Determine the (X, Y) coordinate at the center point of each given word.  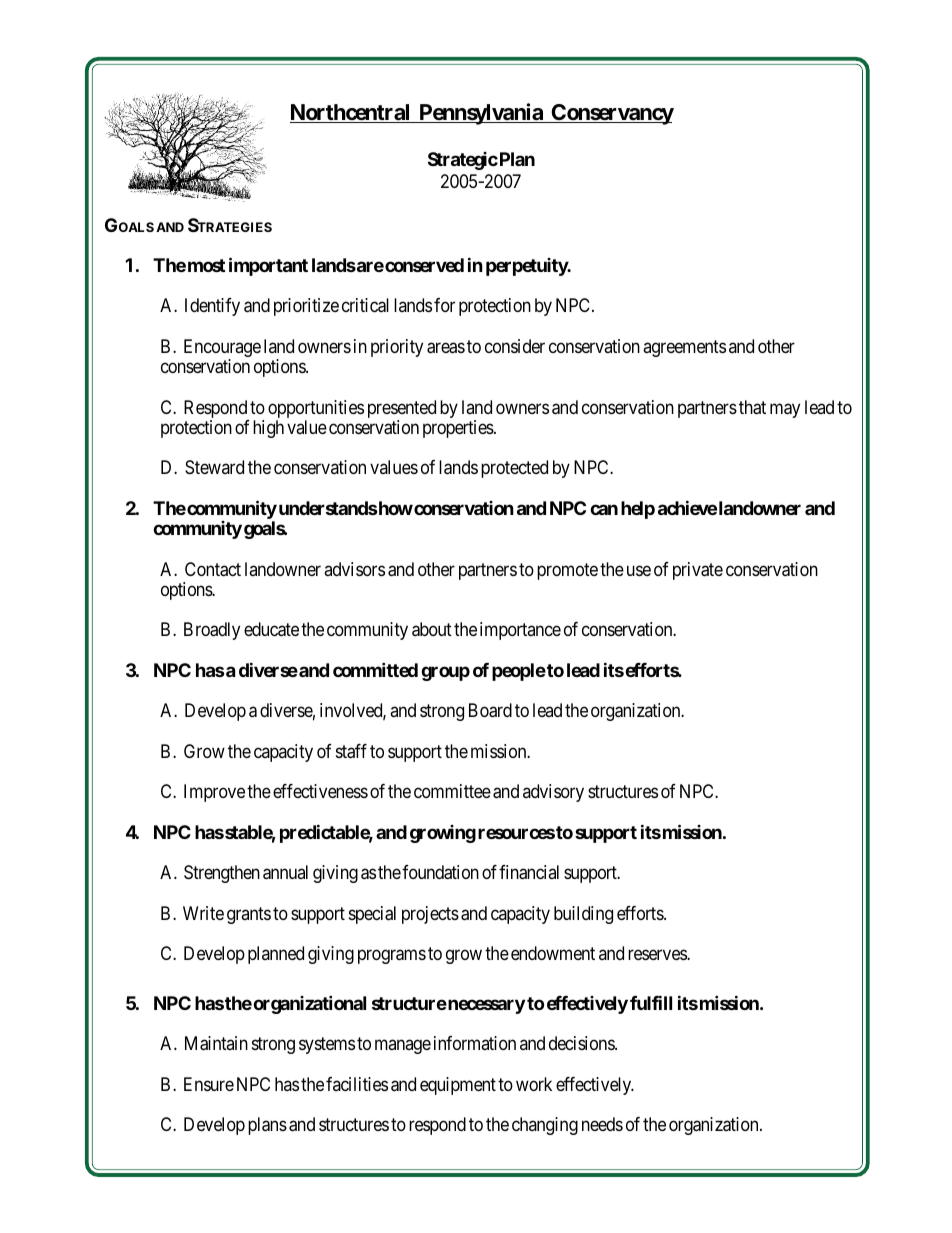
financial (529, 872)
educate (271, 629)
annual (285, 872)
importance (520, 631)
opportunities (316, 410)
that (752, 407)
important (268, 266)
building (583, 915)
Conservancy (612, 114)
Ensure (209, 1084)
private (698, 571)
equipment (458, 1086)
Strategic (463, 161)
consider (515, 346)
